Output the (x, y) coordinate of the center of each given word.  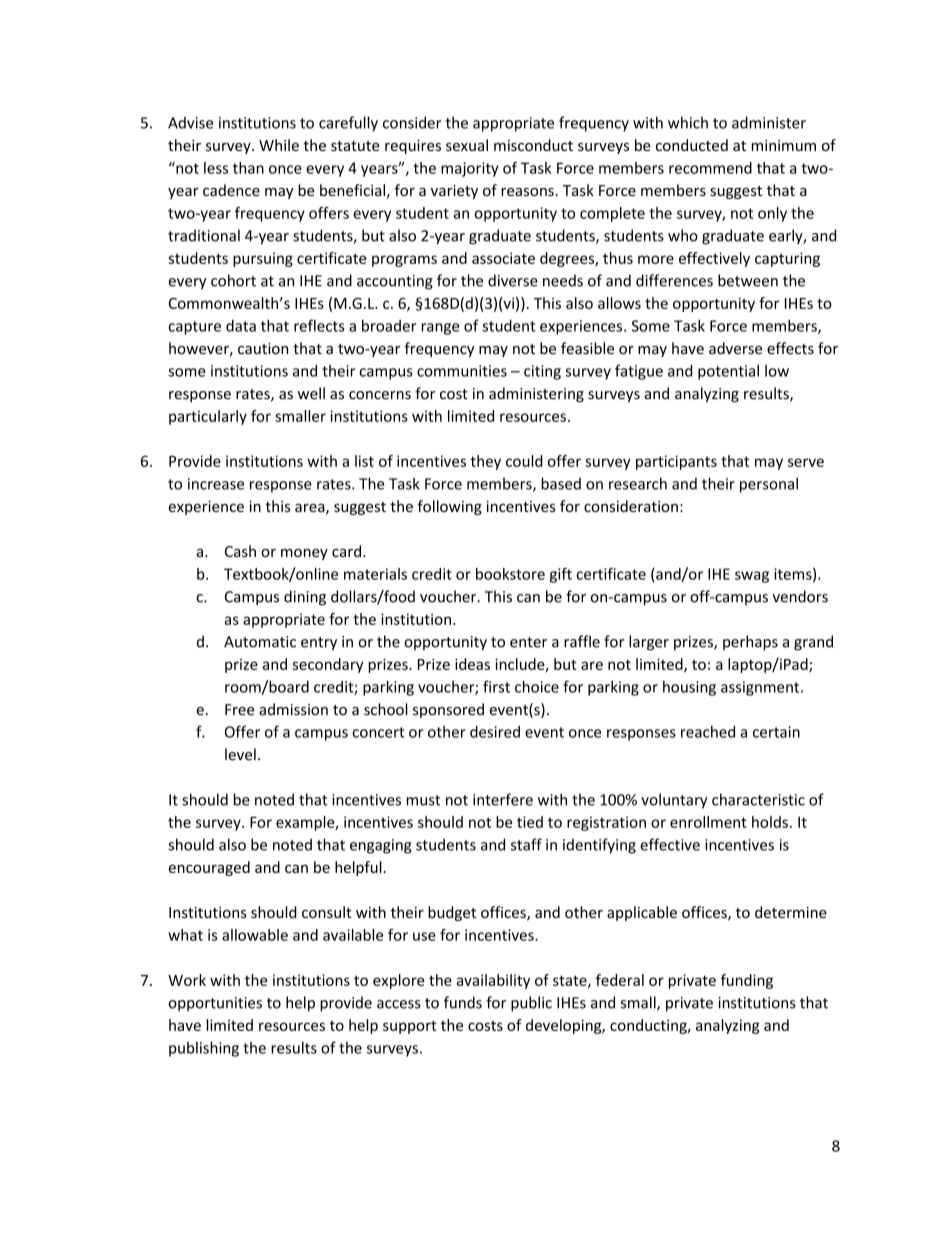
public (531, 1004)
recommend (710, 168)
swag (752, 577)
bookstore (510, 574)
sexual (467, 145)
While (279, 145)
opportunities (215, 1004)
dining (305, 598)
